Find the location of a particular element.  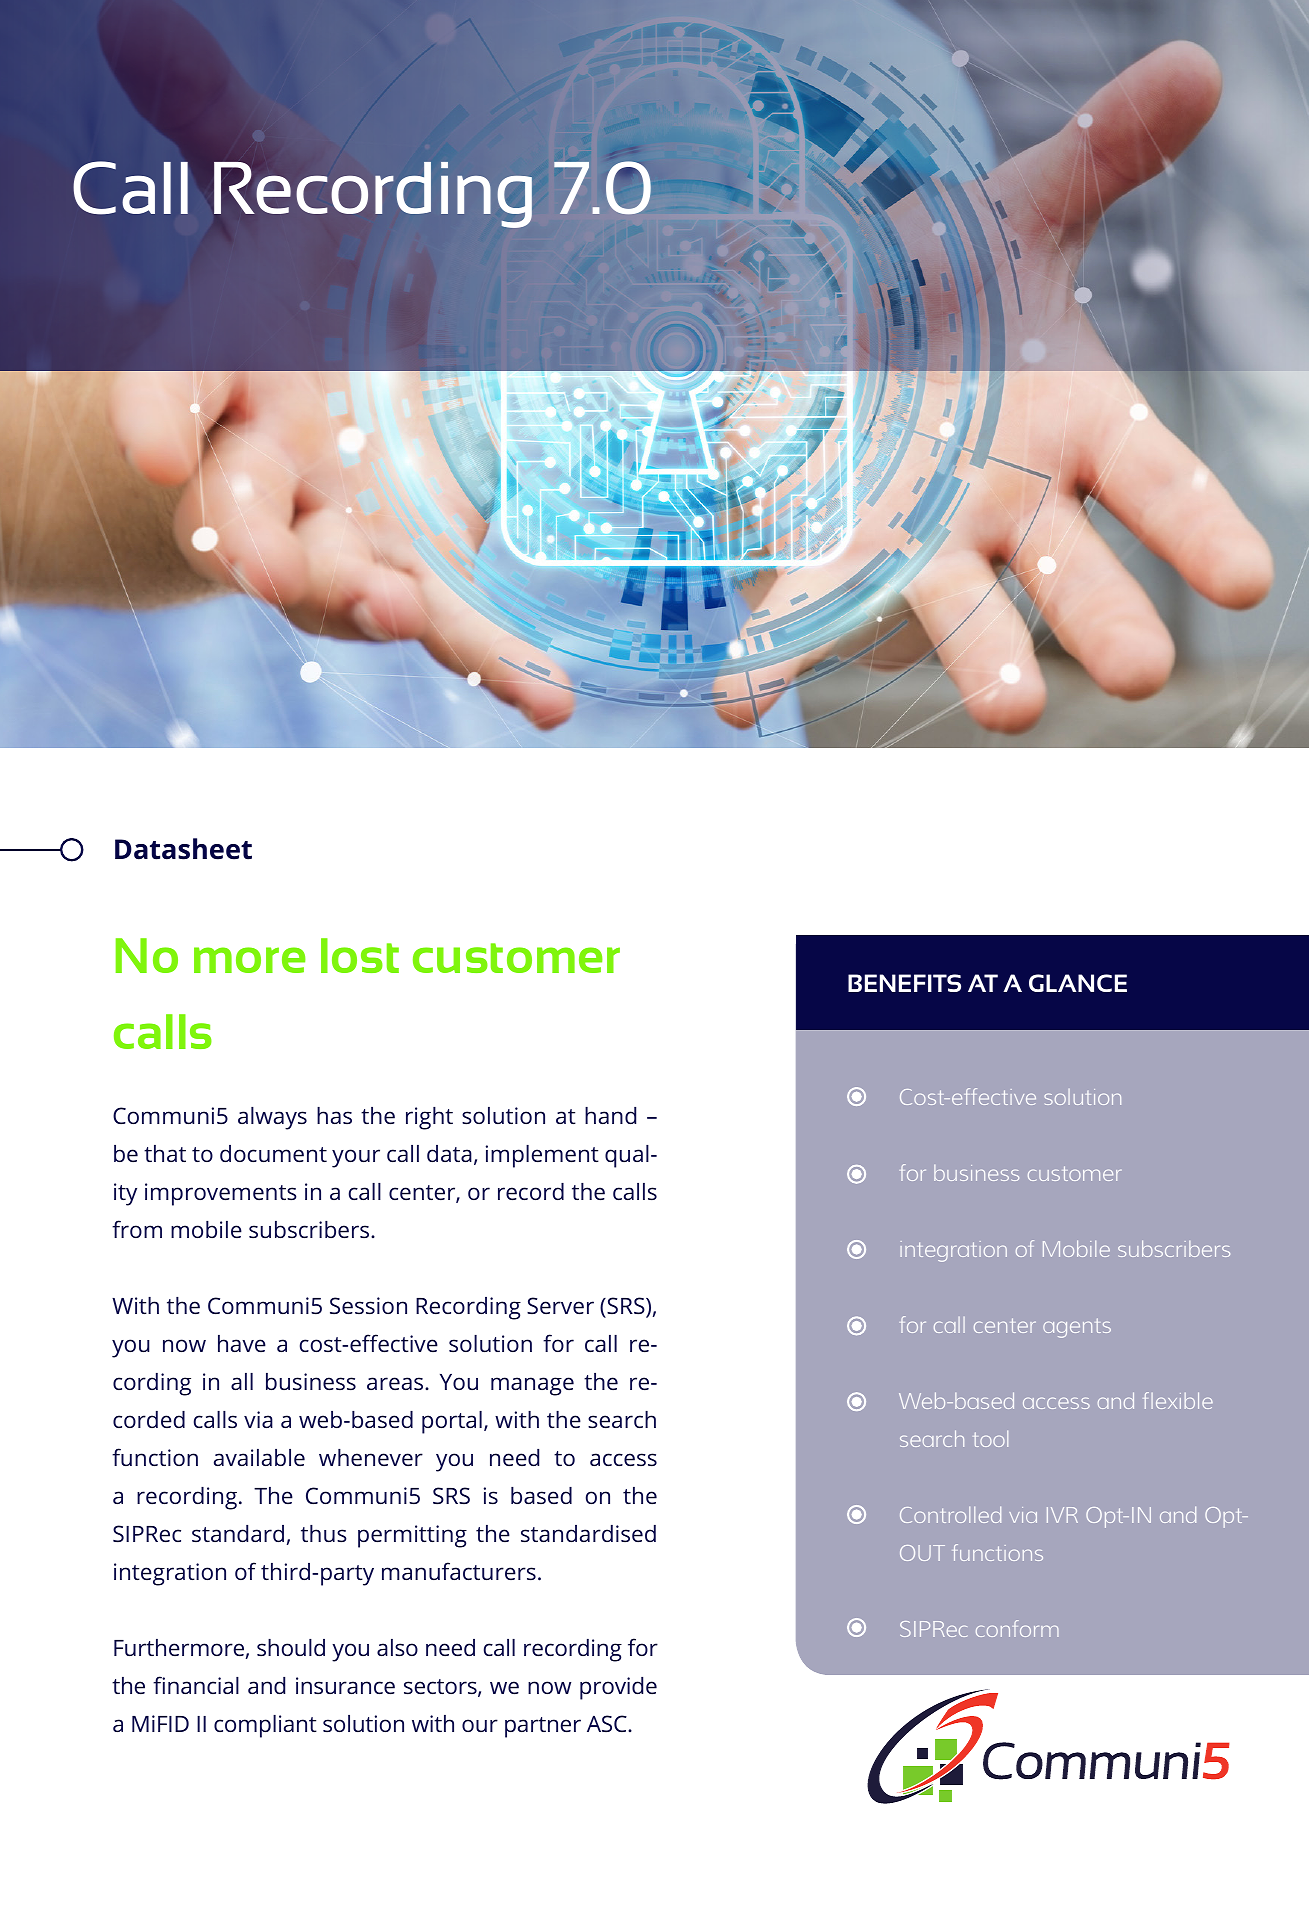

implement is located at coordinates (542, 1156).
